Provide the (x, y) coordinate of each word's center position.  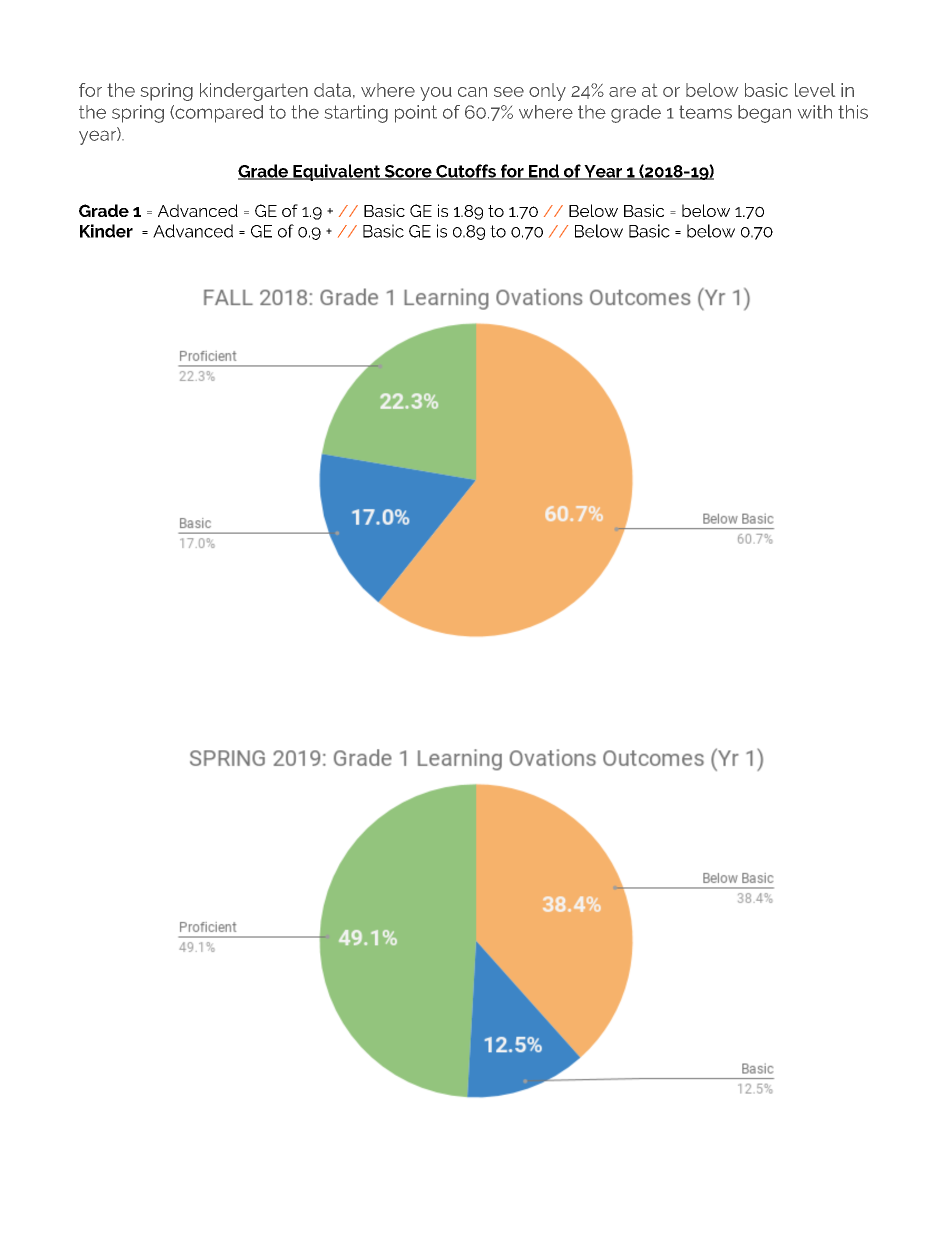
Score (408, 172)
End (544, 172)
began (764, 114)
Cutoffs (466, 172)
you (436, 94)
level (815, 90)
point (416, 114)
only (547, 92)
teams (705, 112)
